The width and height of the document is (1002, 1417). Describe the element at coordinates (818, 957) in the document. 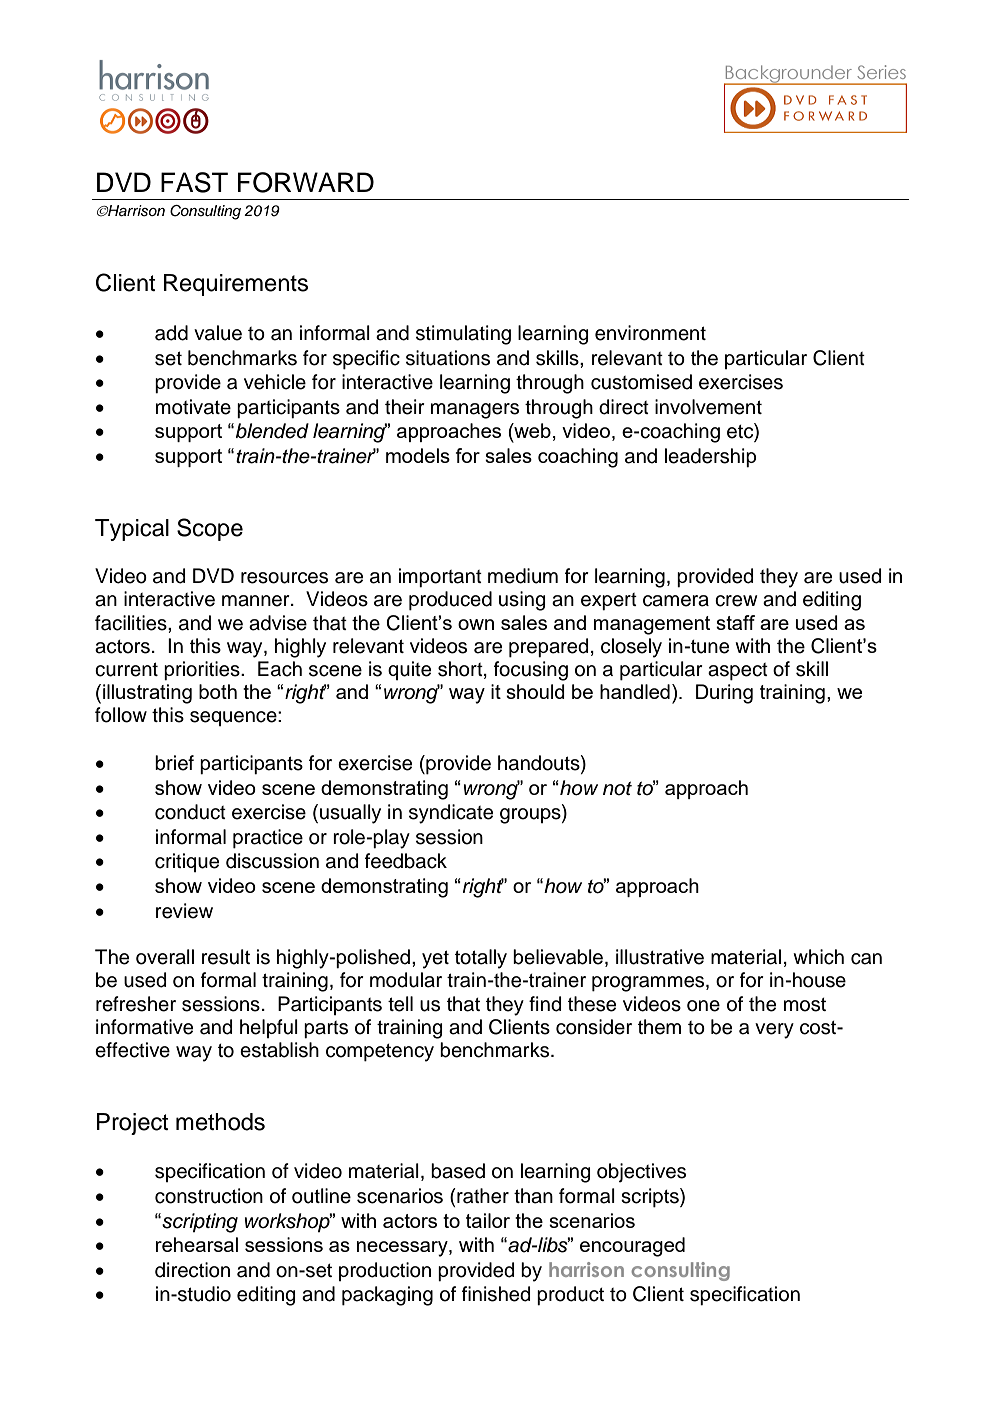

I see `which` at that location.
